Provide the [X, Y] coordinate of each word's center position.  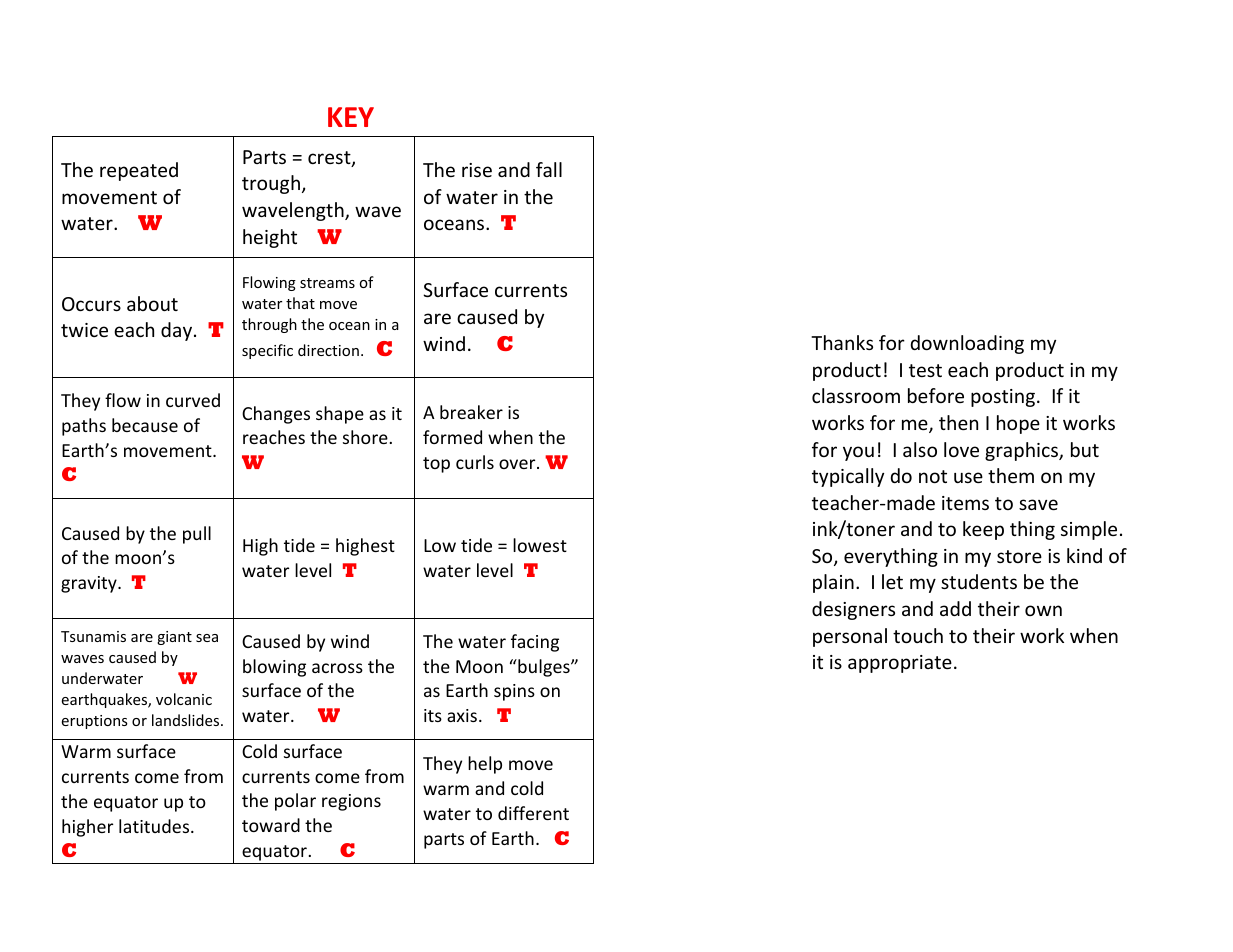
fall [549, 169]
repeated [139, 171]
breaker [471, 412]
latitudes [155, 826]
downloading [967, 344]
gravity [90, 584]
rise [477, 170]
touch [918, 635]
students [979, 581]
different [533, 813]
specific [267, 351]
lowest [540, 545]
